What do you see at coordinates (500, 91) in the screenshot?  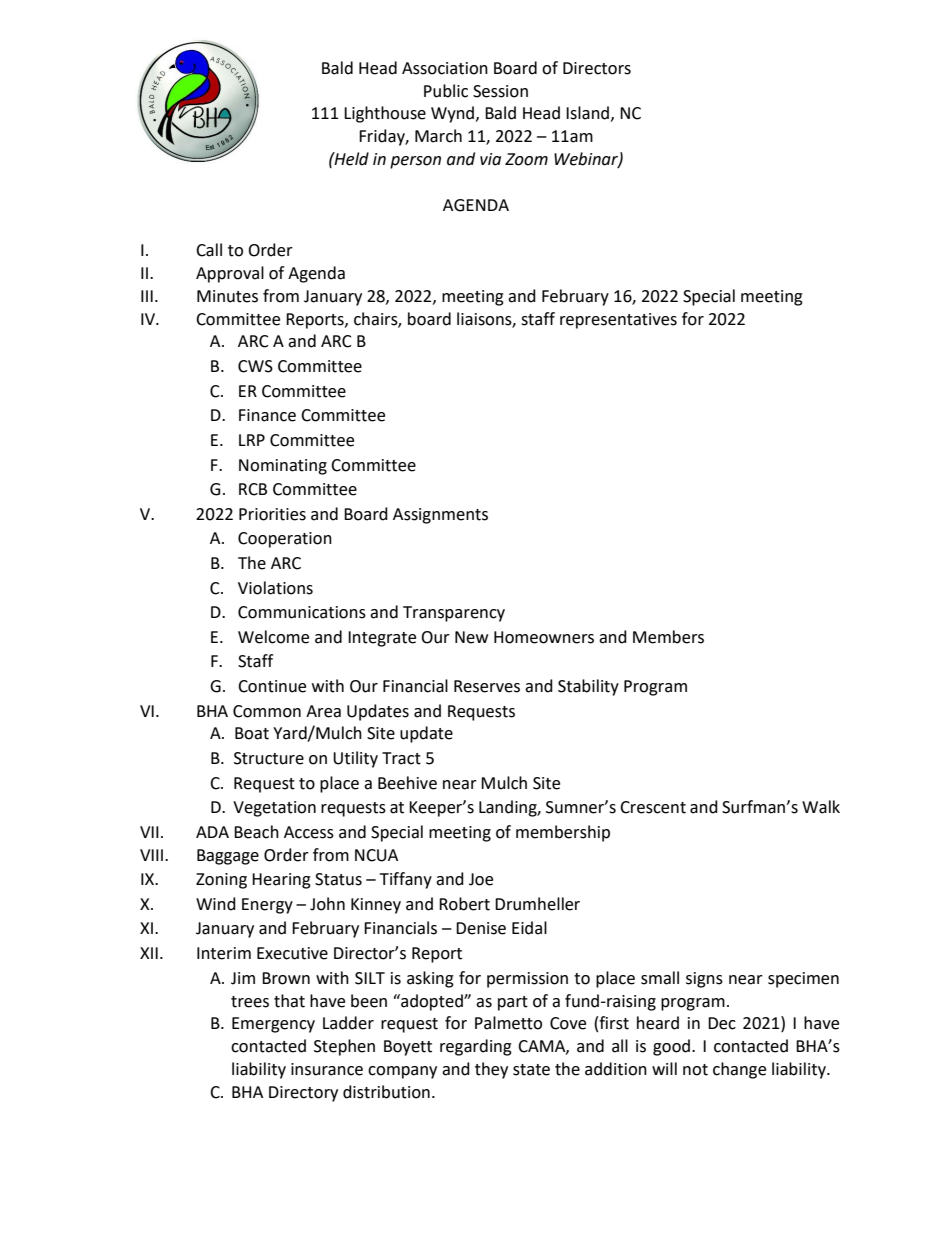 I see `Session` at bounding box center [500, 91].
